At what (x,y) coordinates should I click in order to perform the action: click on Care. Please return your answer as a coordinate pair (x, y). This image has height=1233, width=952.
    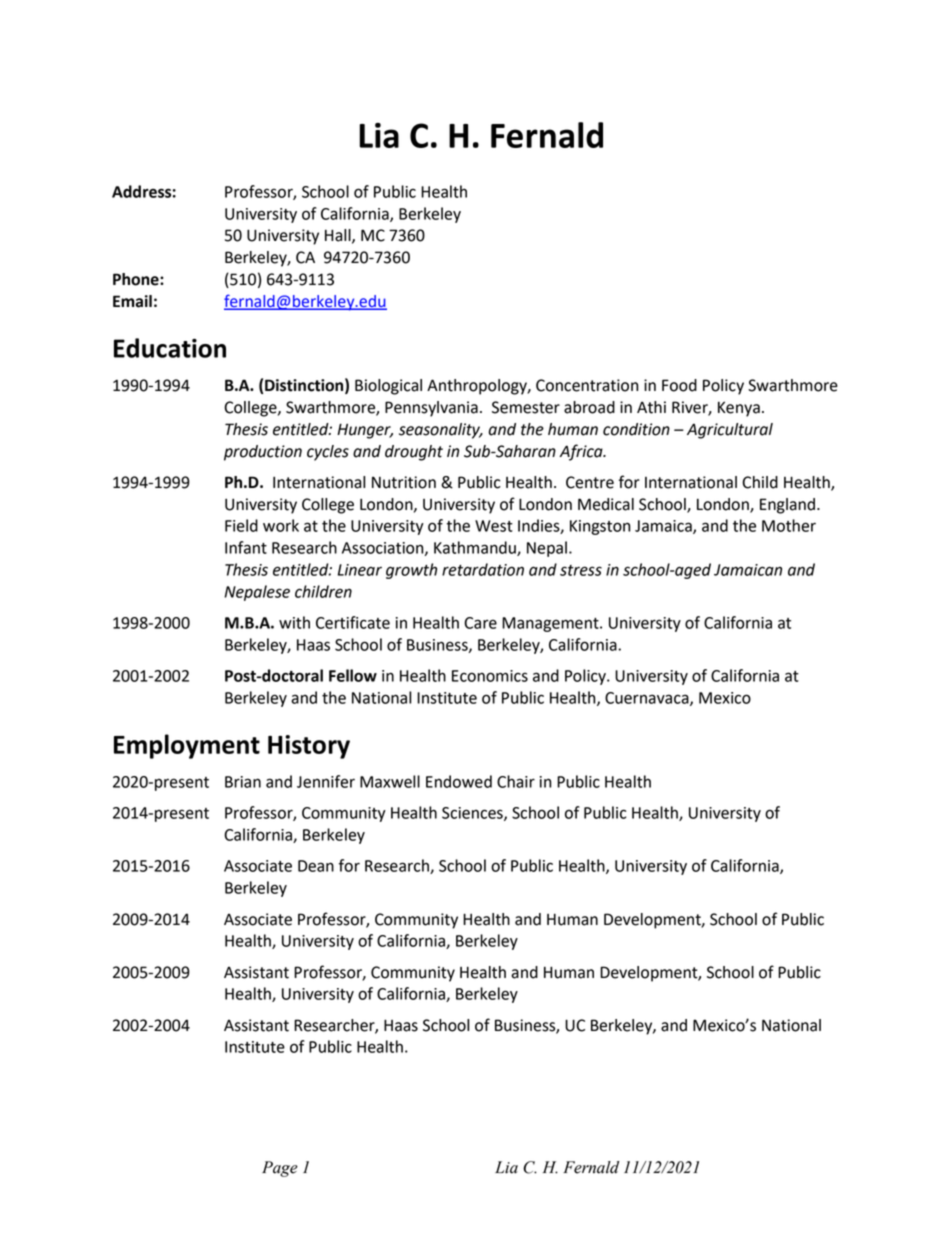
    Looking at the image, I should click on (480, 623).
